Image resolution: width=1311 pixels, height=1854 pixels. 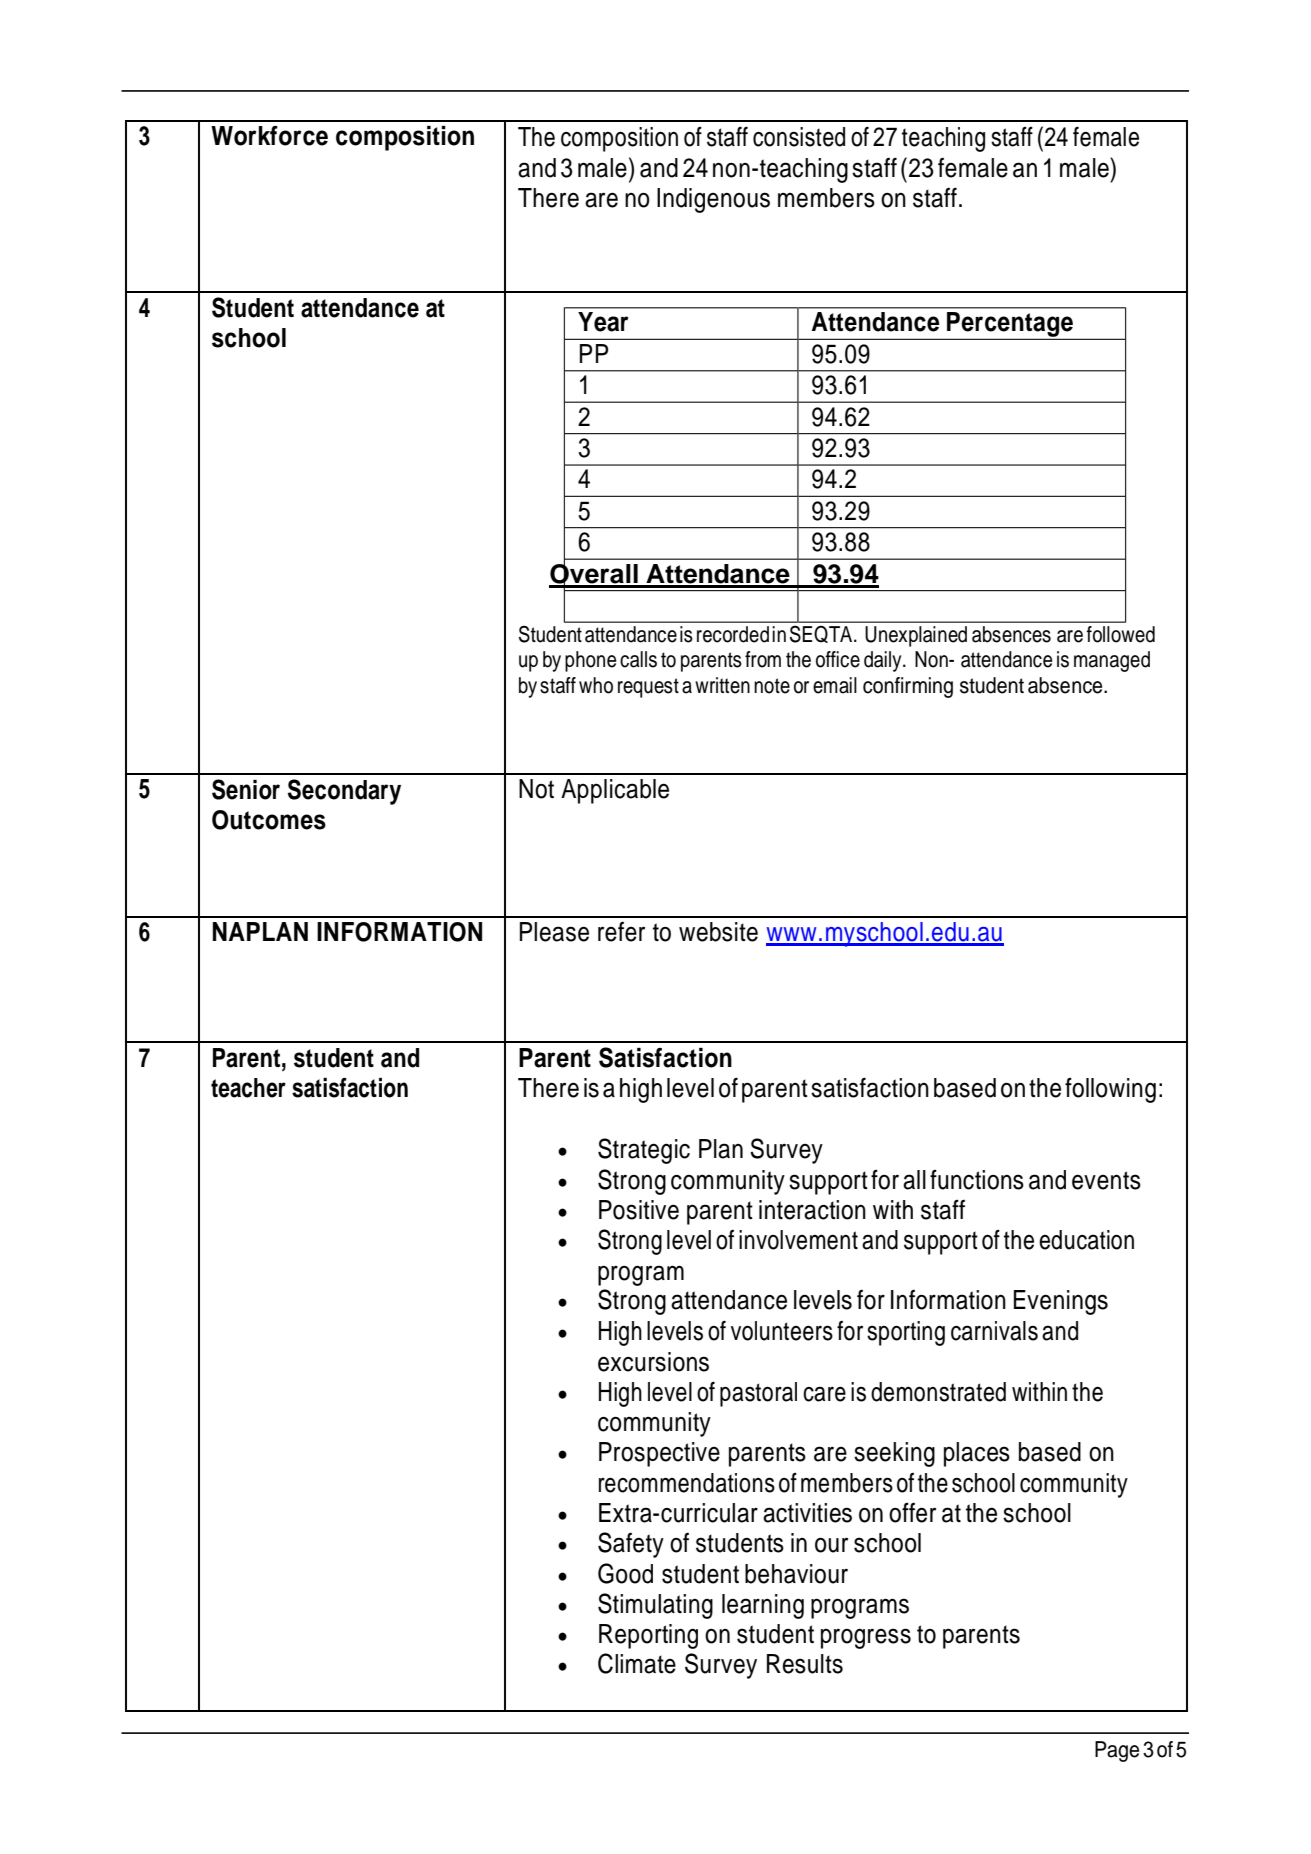 What do you see at coordinates (639, 1210) in the image?
I see `Positive` at bounding box center [639, 1210].
